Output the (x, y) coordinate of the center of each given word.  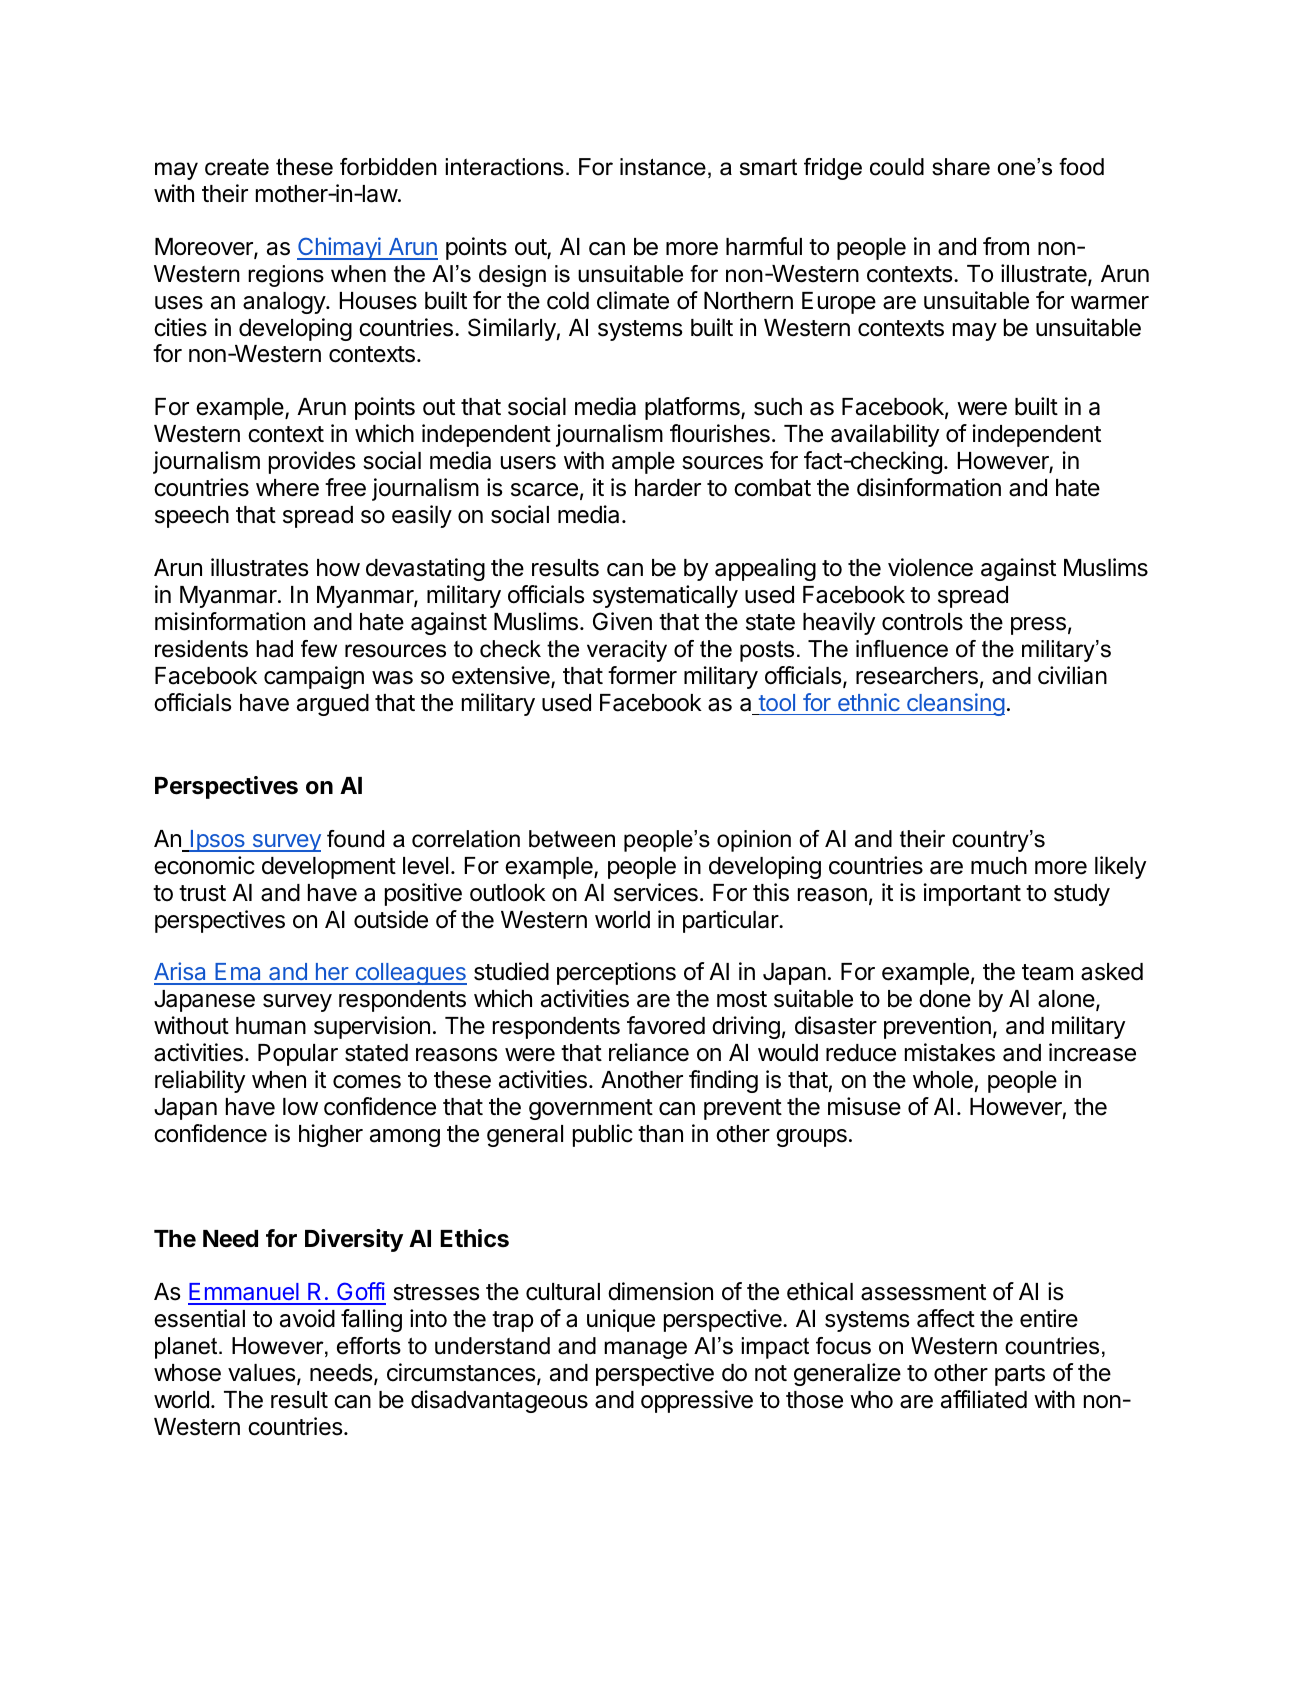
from (1006, 246)
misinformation (230, 621)
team (1047, 972)
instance (663, 167)
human (271, 1026)
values (261, 1373)
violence (930, 567)
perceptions (616, 973)
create (237, 167)
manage (645, 1350)
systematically (665, 596)
